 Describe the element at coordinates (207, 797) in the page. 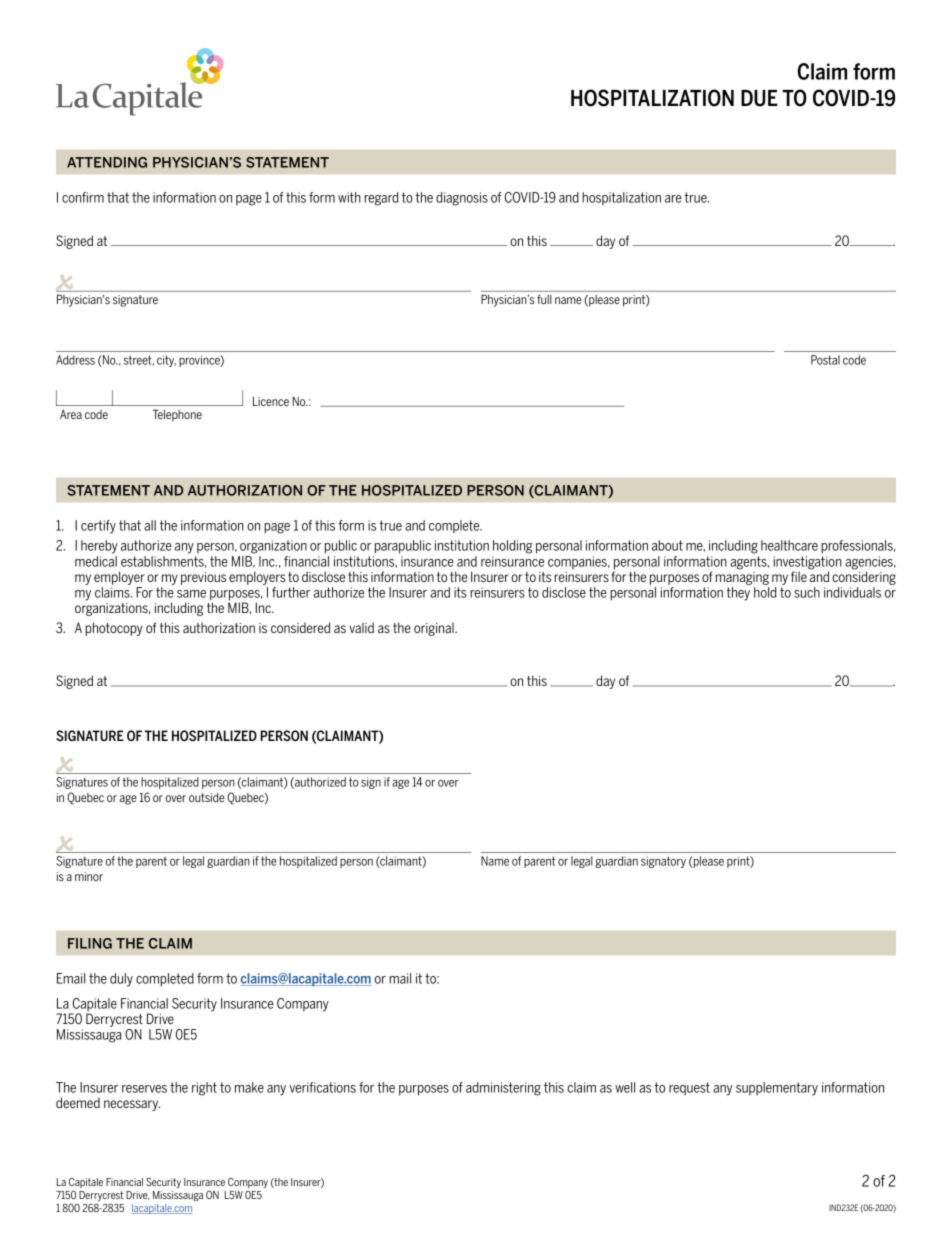

I see `outside` at that location.
